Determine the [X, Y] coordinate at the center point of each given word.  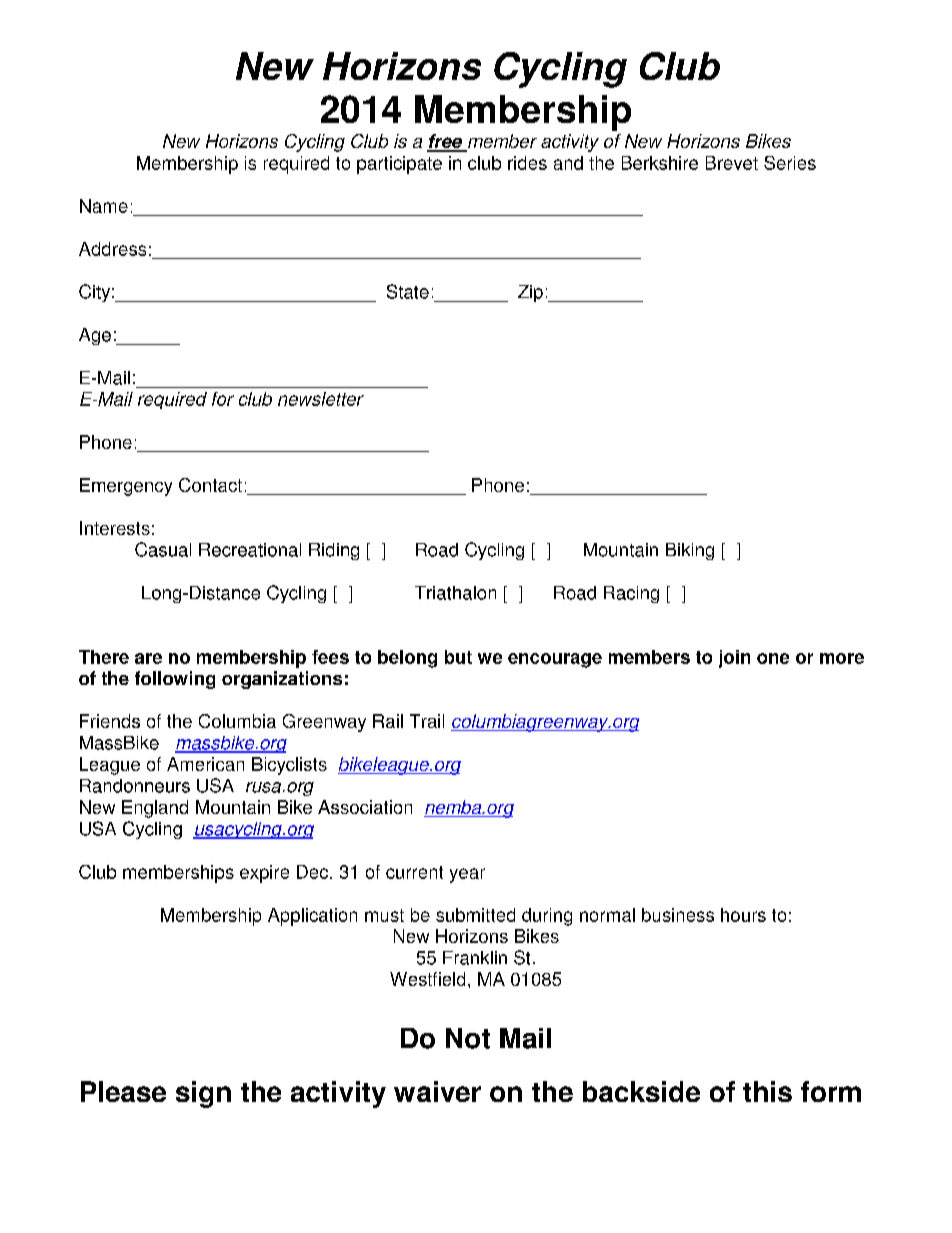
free [445, 142]
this [767, 1091]
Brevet [732, 163]
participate [399, 165]
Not [468, 1038]
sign [203, 1094]
